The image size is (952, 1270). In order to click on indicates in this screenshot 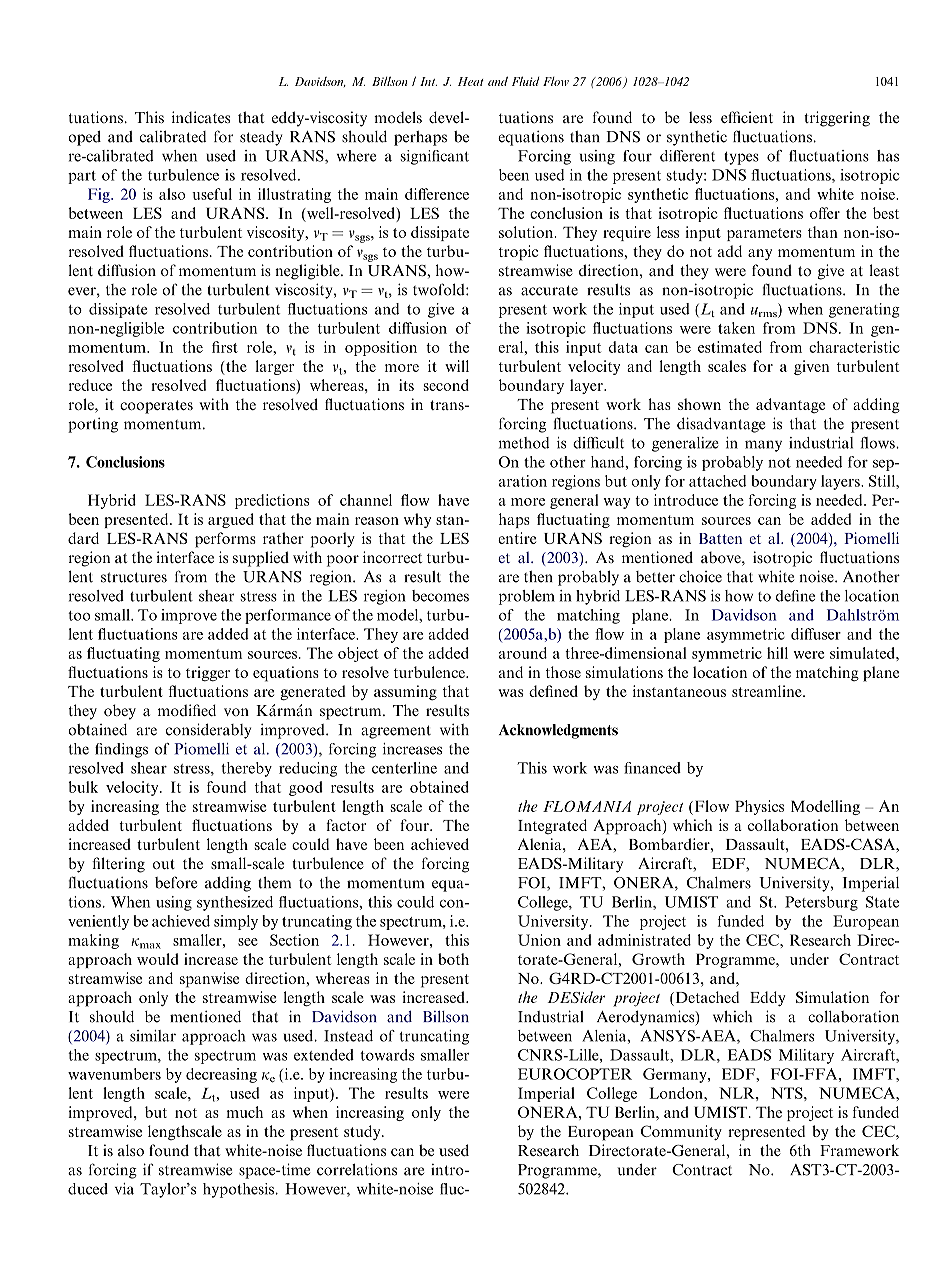, I will do `click(201, 117)`.
